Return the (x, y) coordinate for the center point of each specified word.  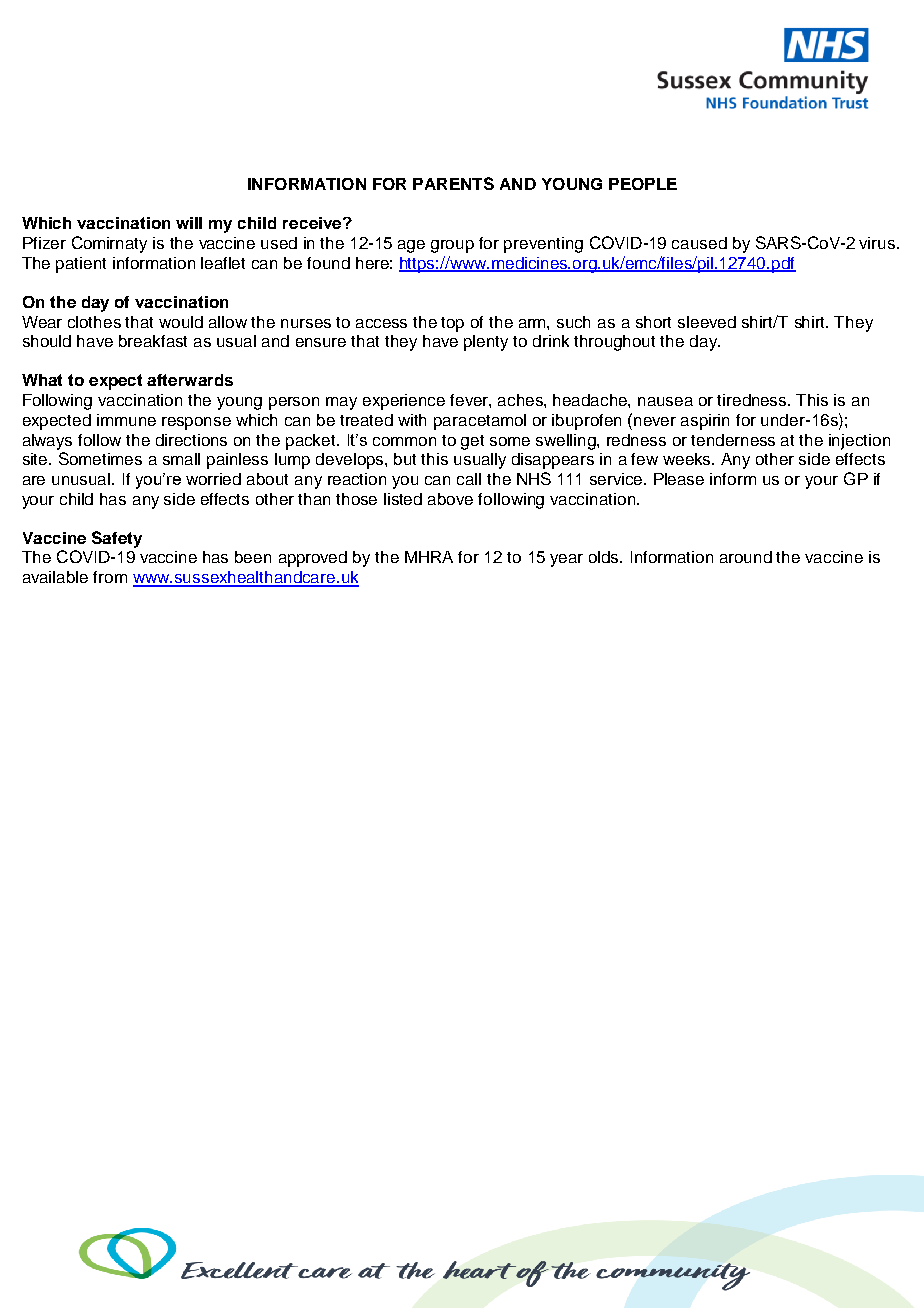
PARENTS (453, 183)
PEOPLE (643, 184)
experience (404, 402)
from (110, 577)
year (566, 560)
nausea (665, 401)
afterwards (190, 380)
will (189, 223)
